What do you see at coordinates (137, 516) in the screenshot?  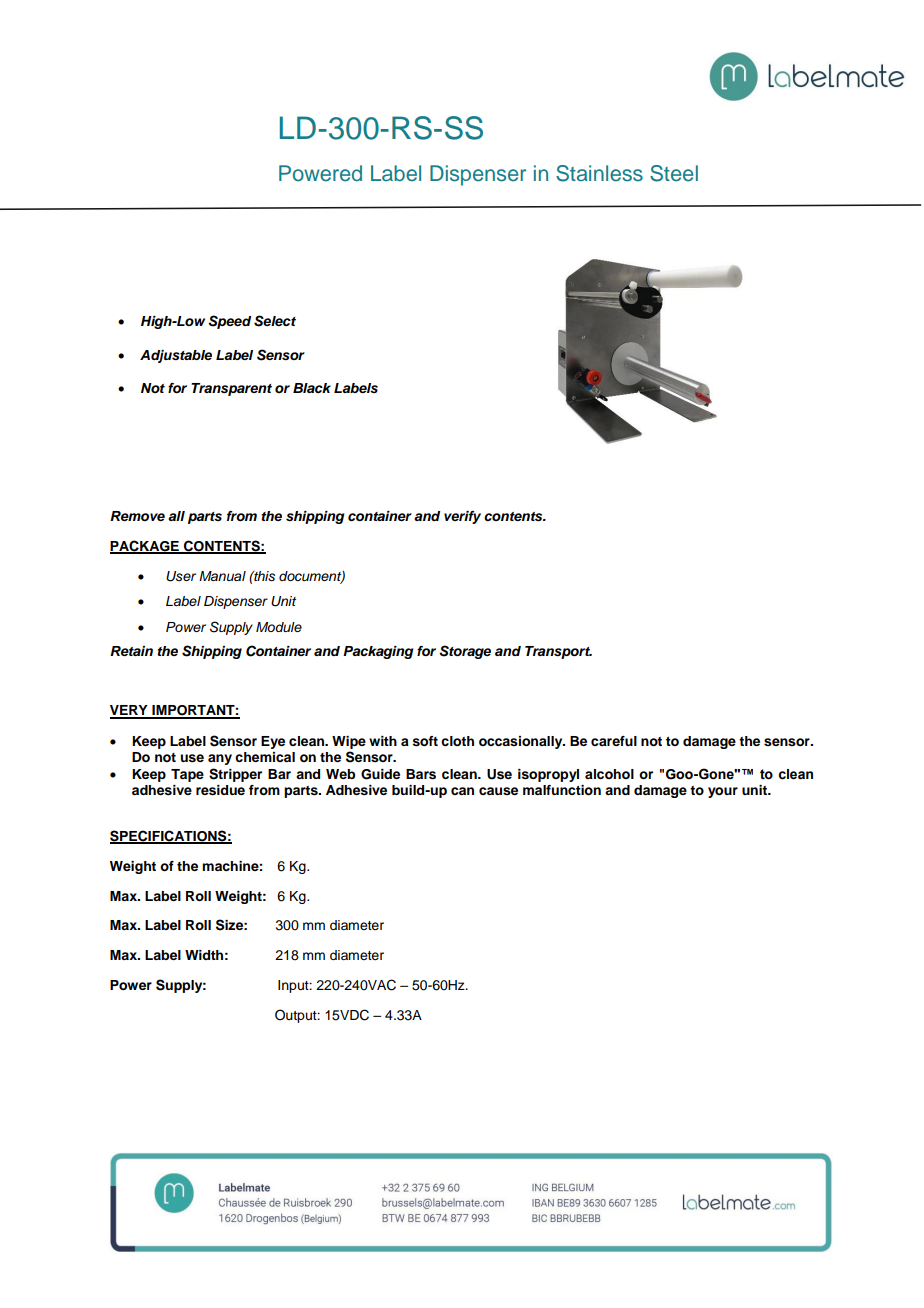 I see `Remove` at bounding box center [137, 516].
